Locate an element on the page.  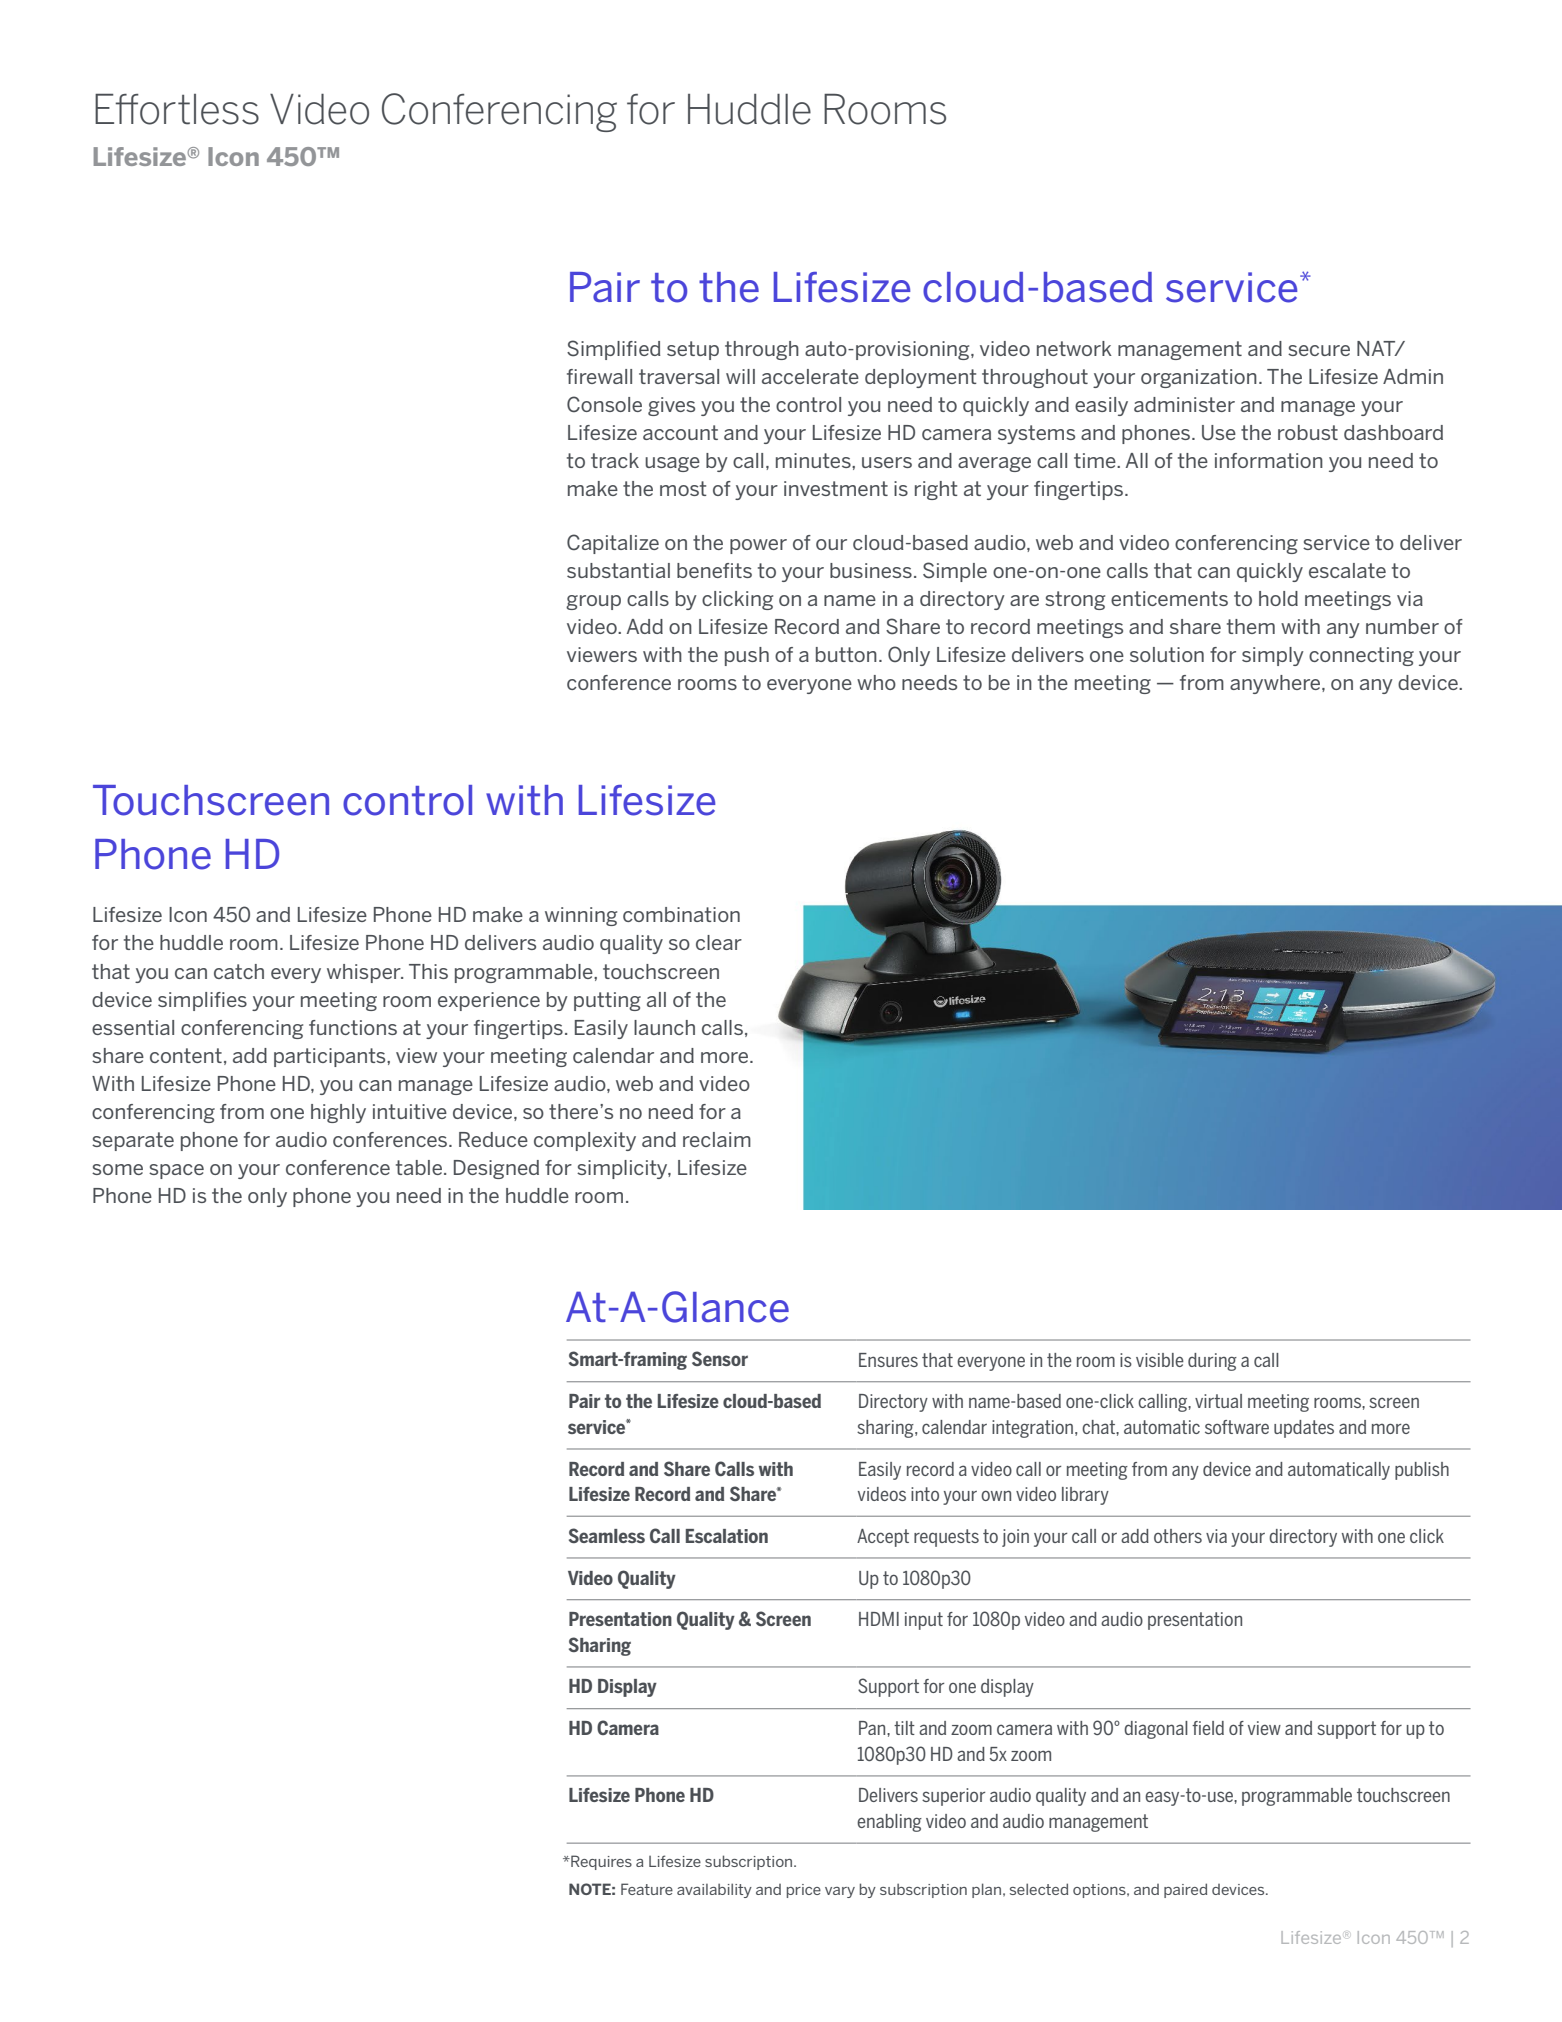
setup is located at coordinates (693, 350).
